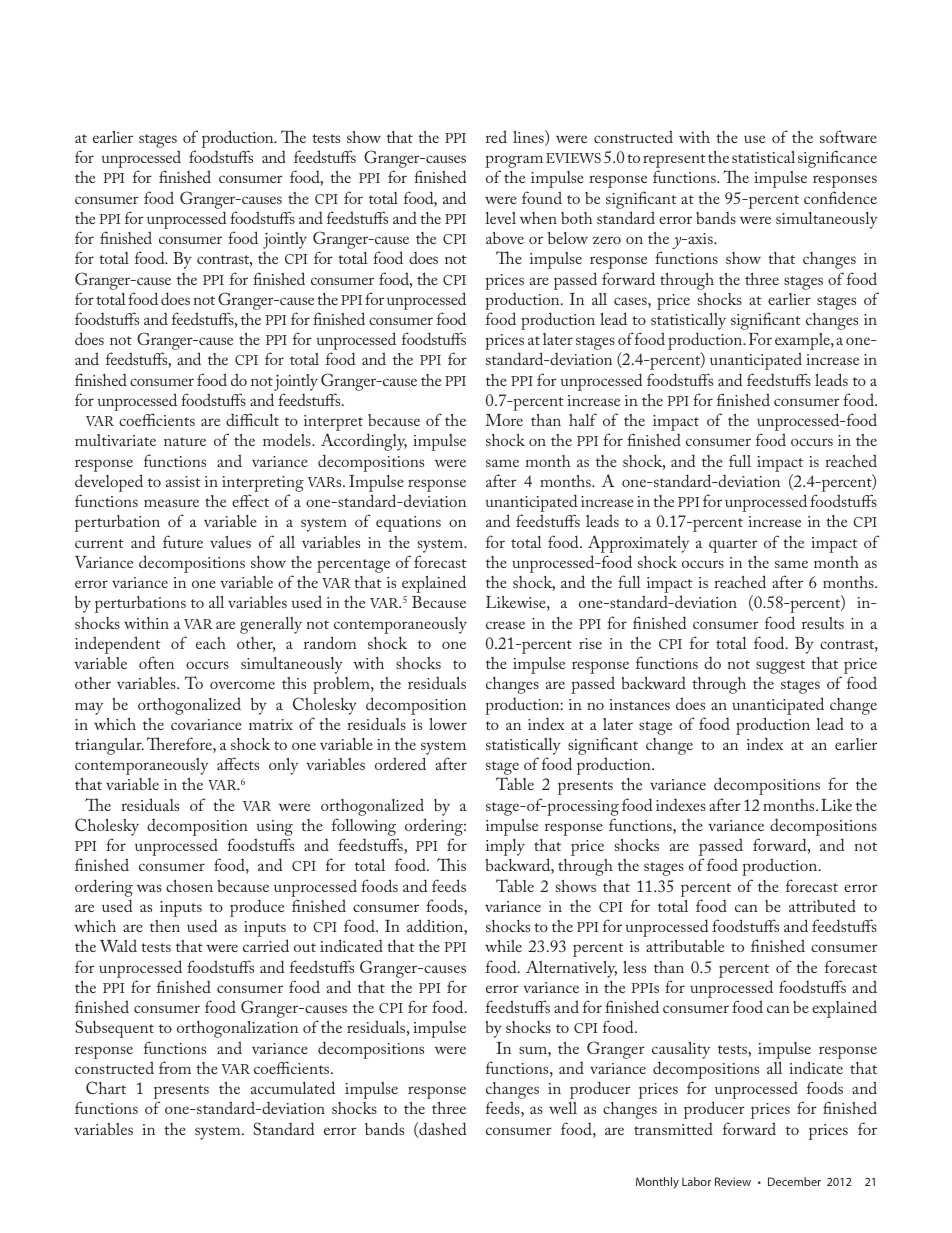 This page has height=1233, width=952. I want to click on program, so click(514, 163).
